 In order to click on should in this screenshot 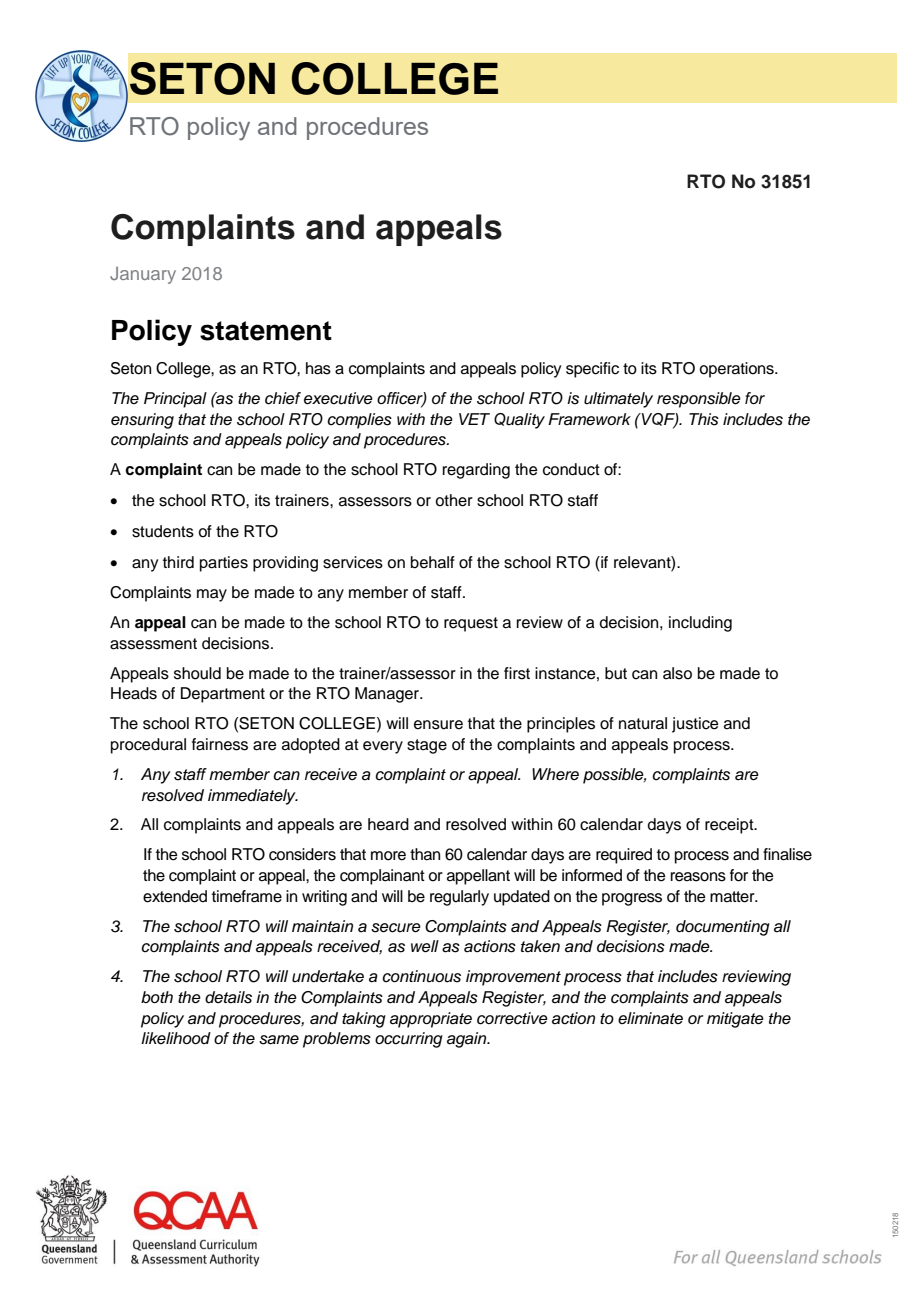, I will do `click(197, 673)`.
